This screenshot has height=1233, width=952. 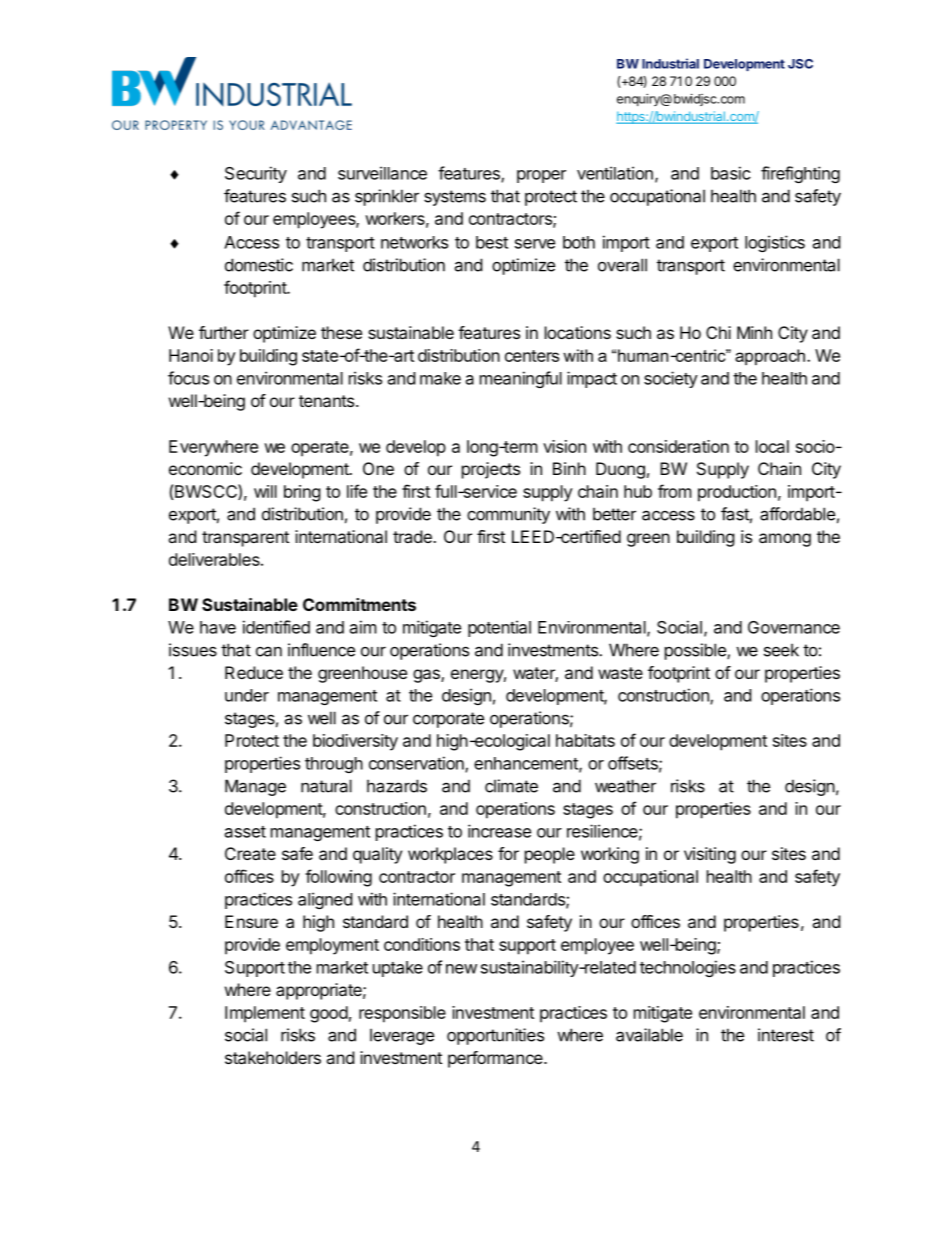 I want to click on systems, so click(x=455, y=198).
